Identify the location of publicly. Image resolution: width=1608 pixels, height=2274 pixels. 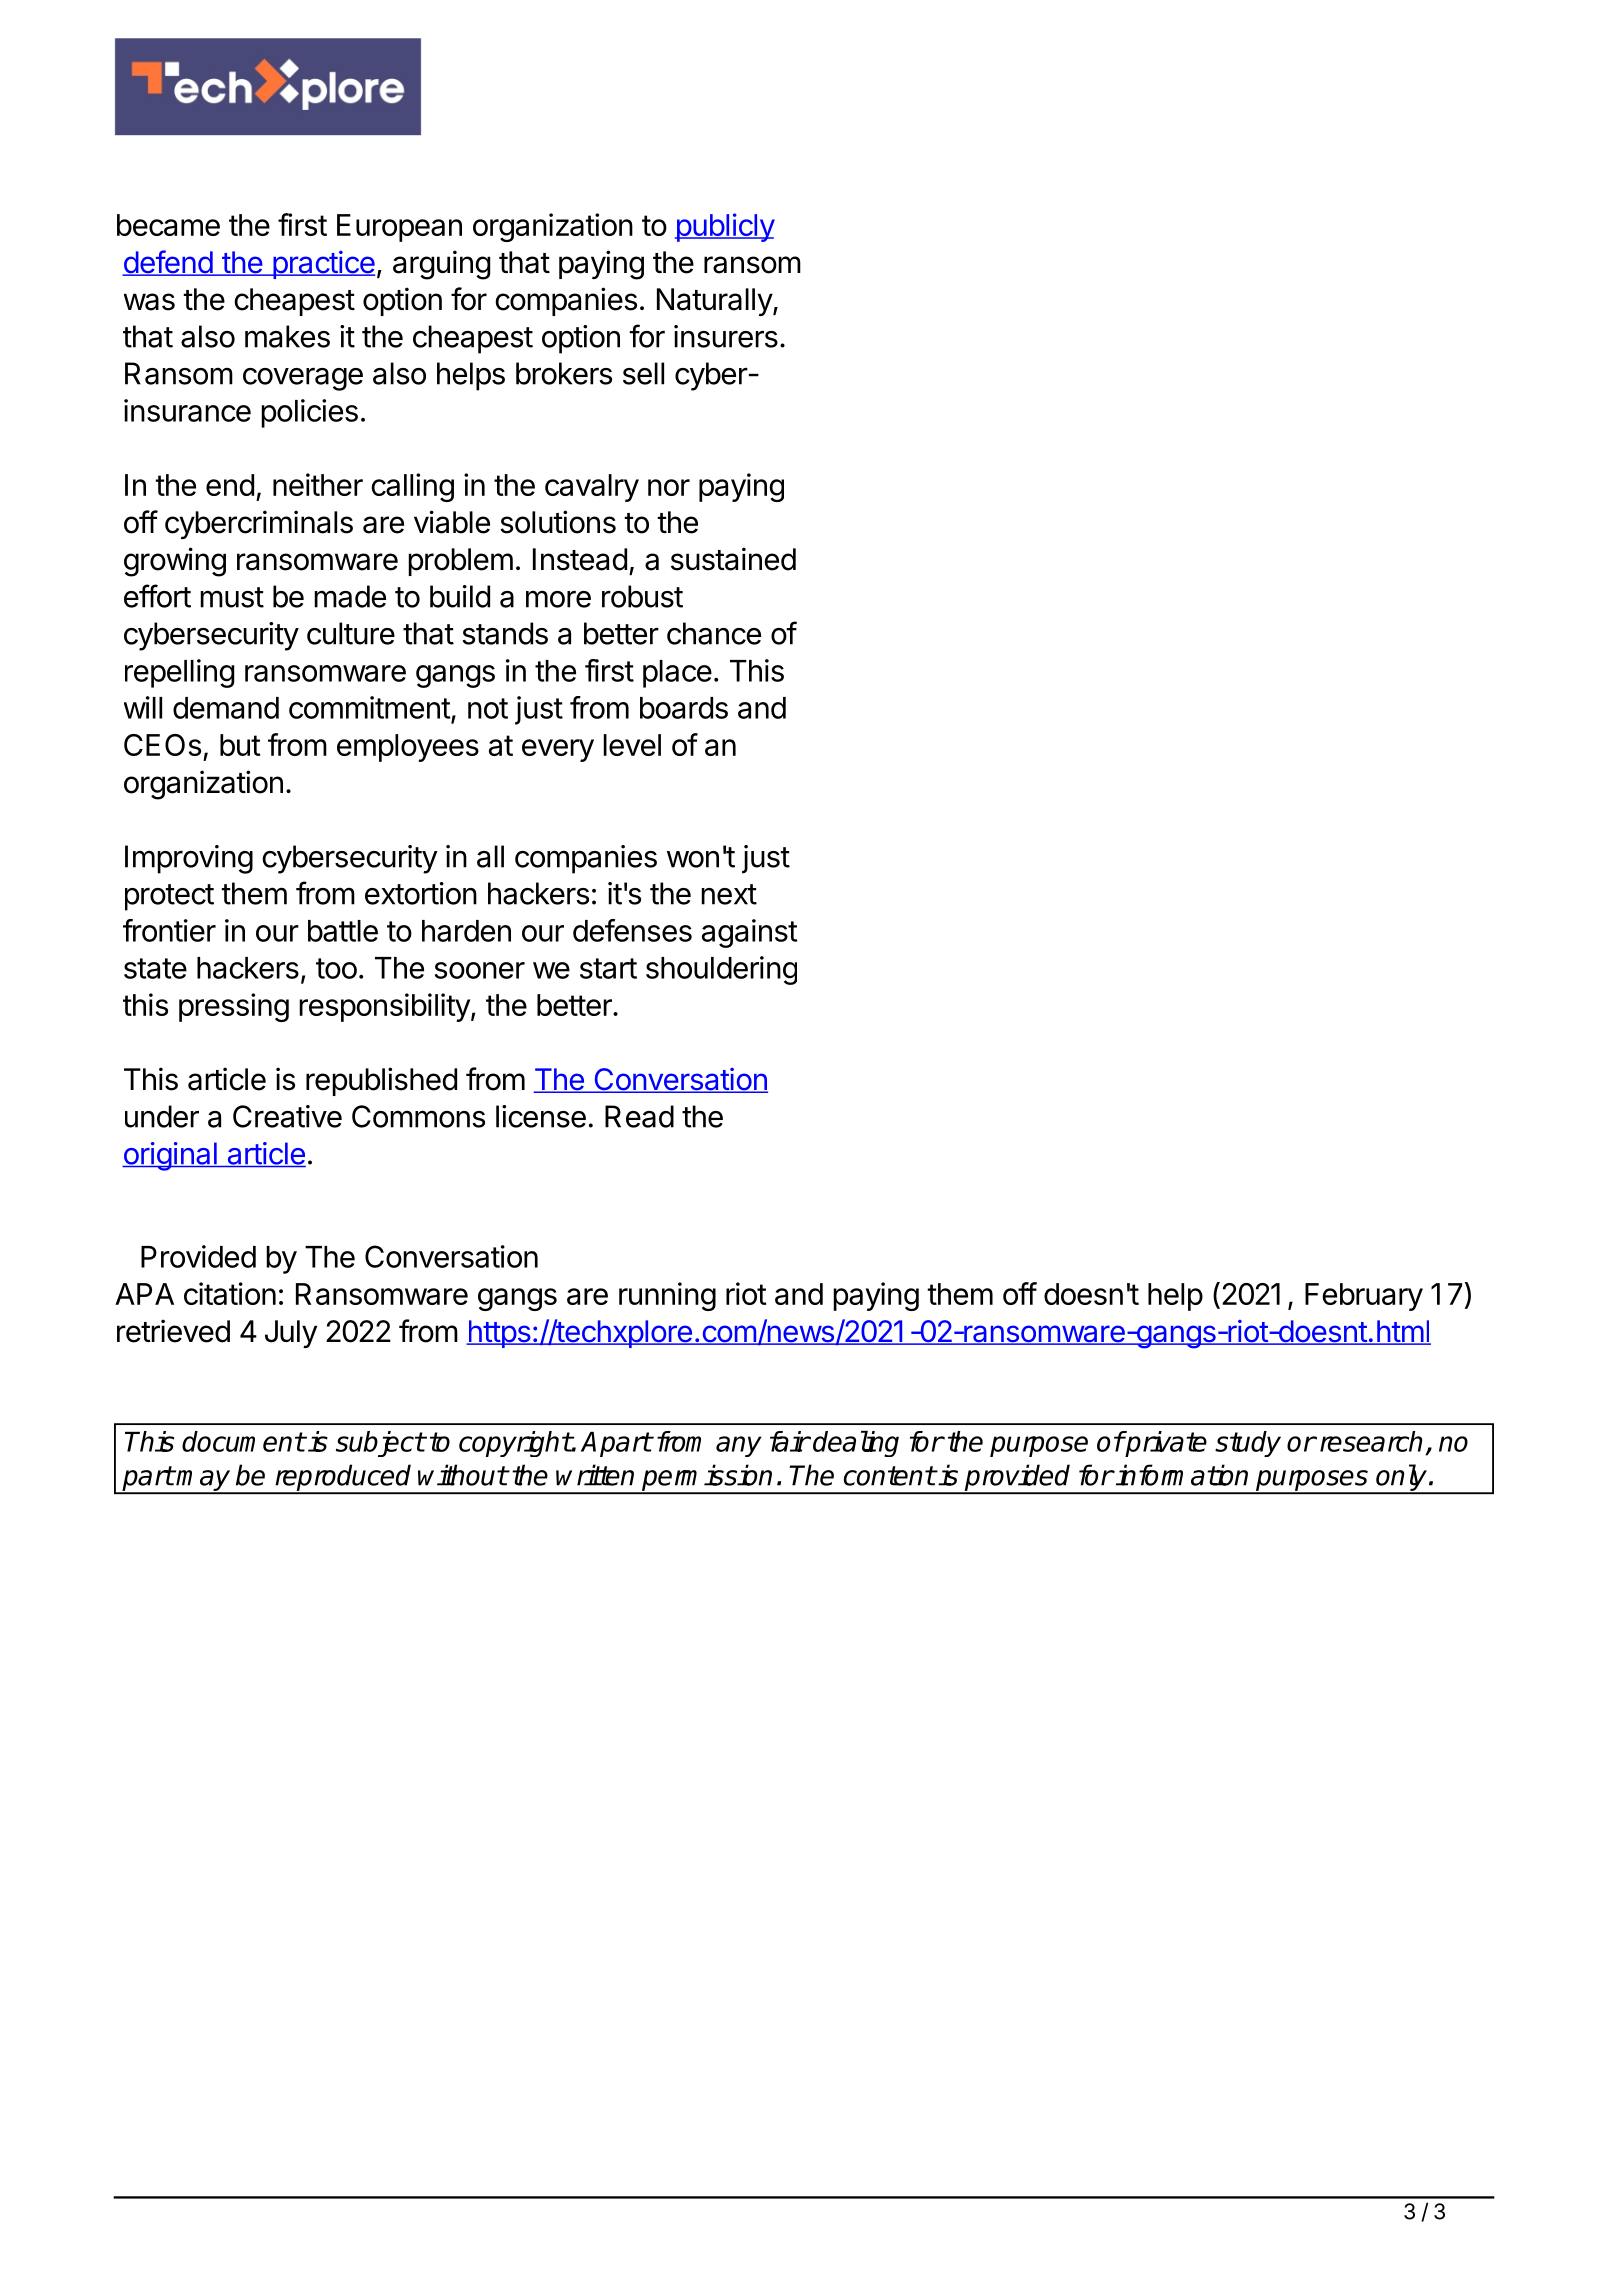
(725, 227).
